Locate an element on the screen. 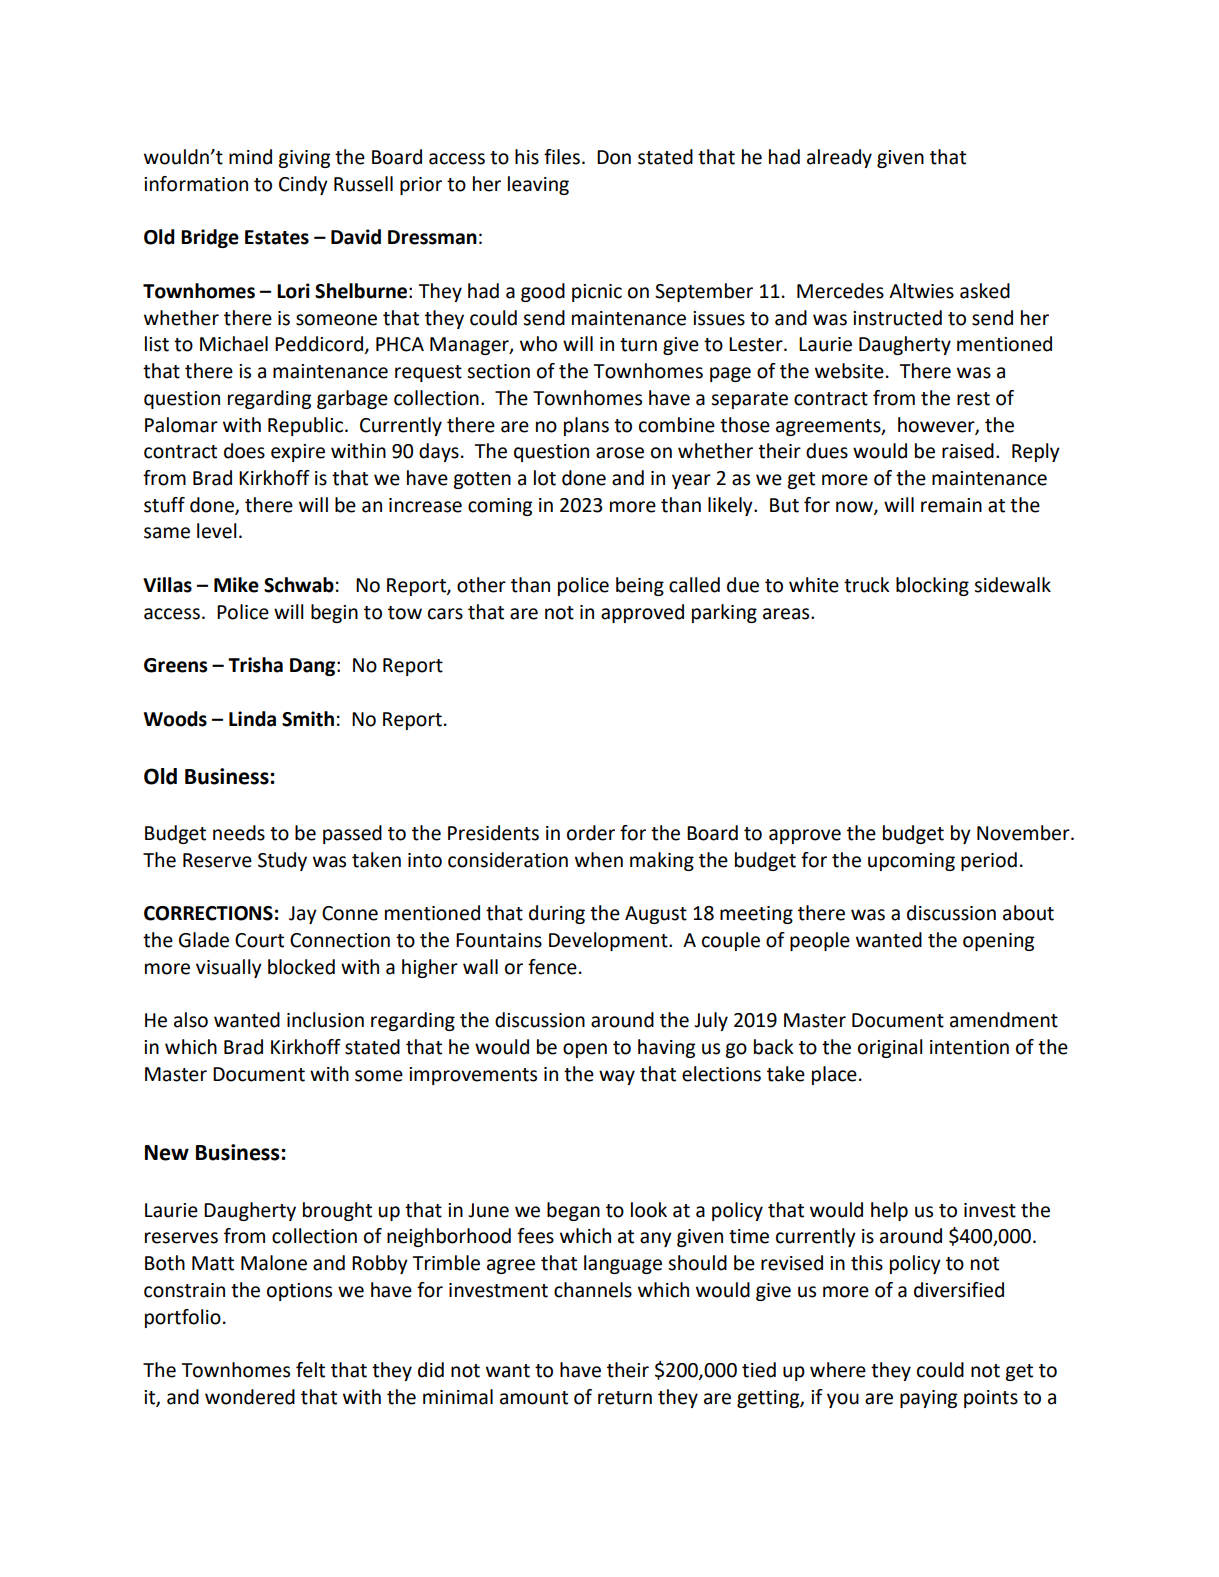 The width and height of the screenshot is (1219, 1577). remain is located at coordinates (951, 505).
